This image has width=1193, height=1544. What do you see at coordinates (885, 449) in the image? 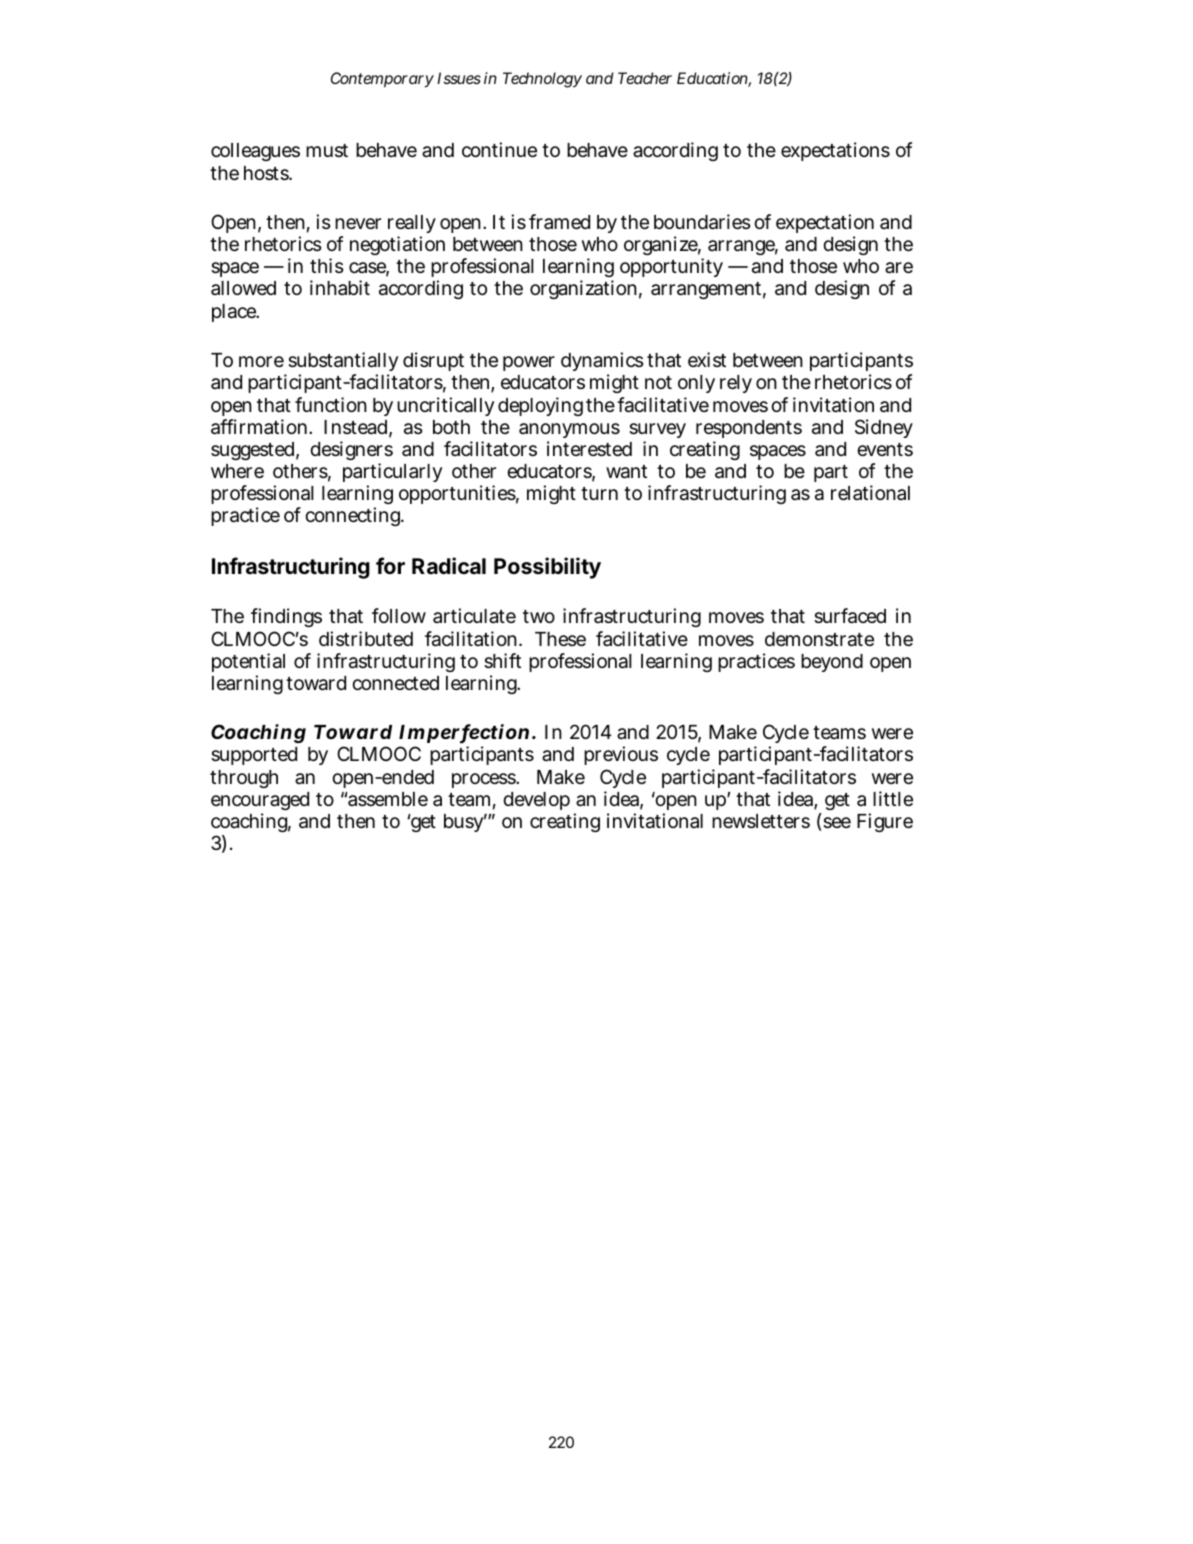
I see `events` at bounding box center [885, 449].
